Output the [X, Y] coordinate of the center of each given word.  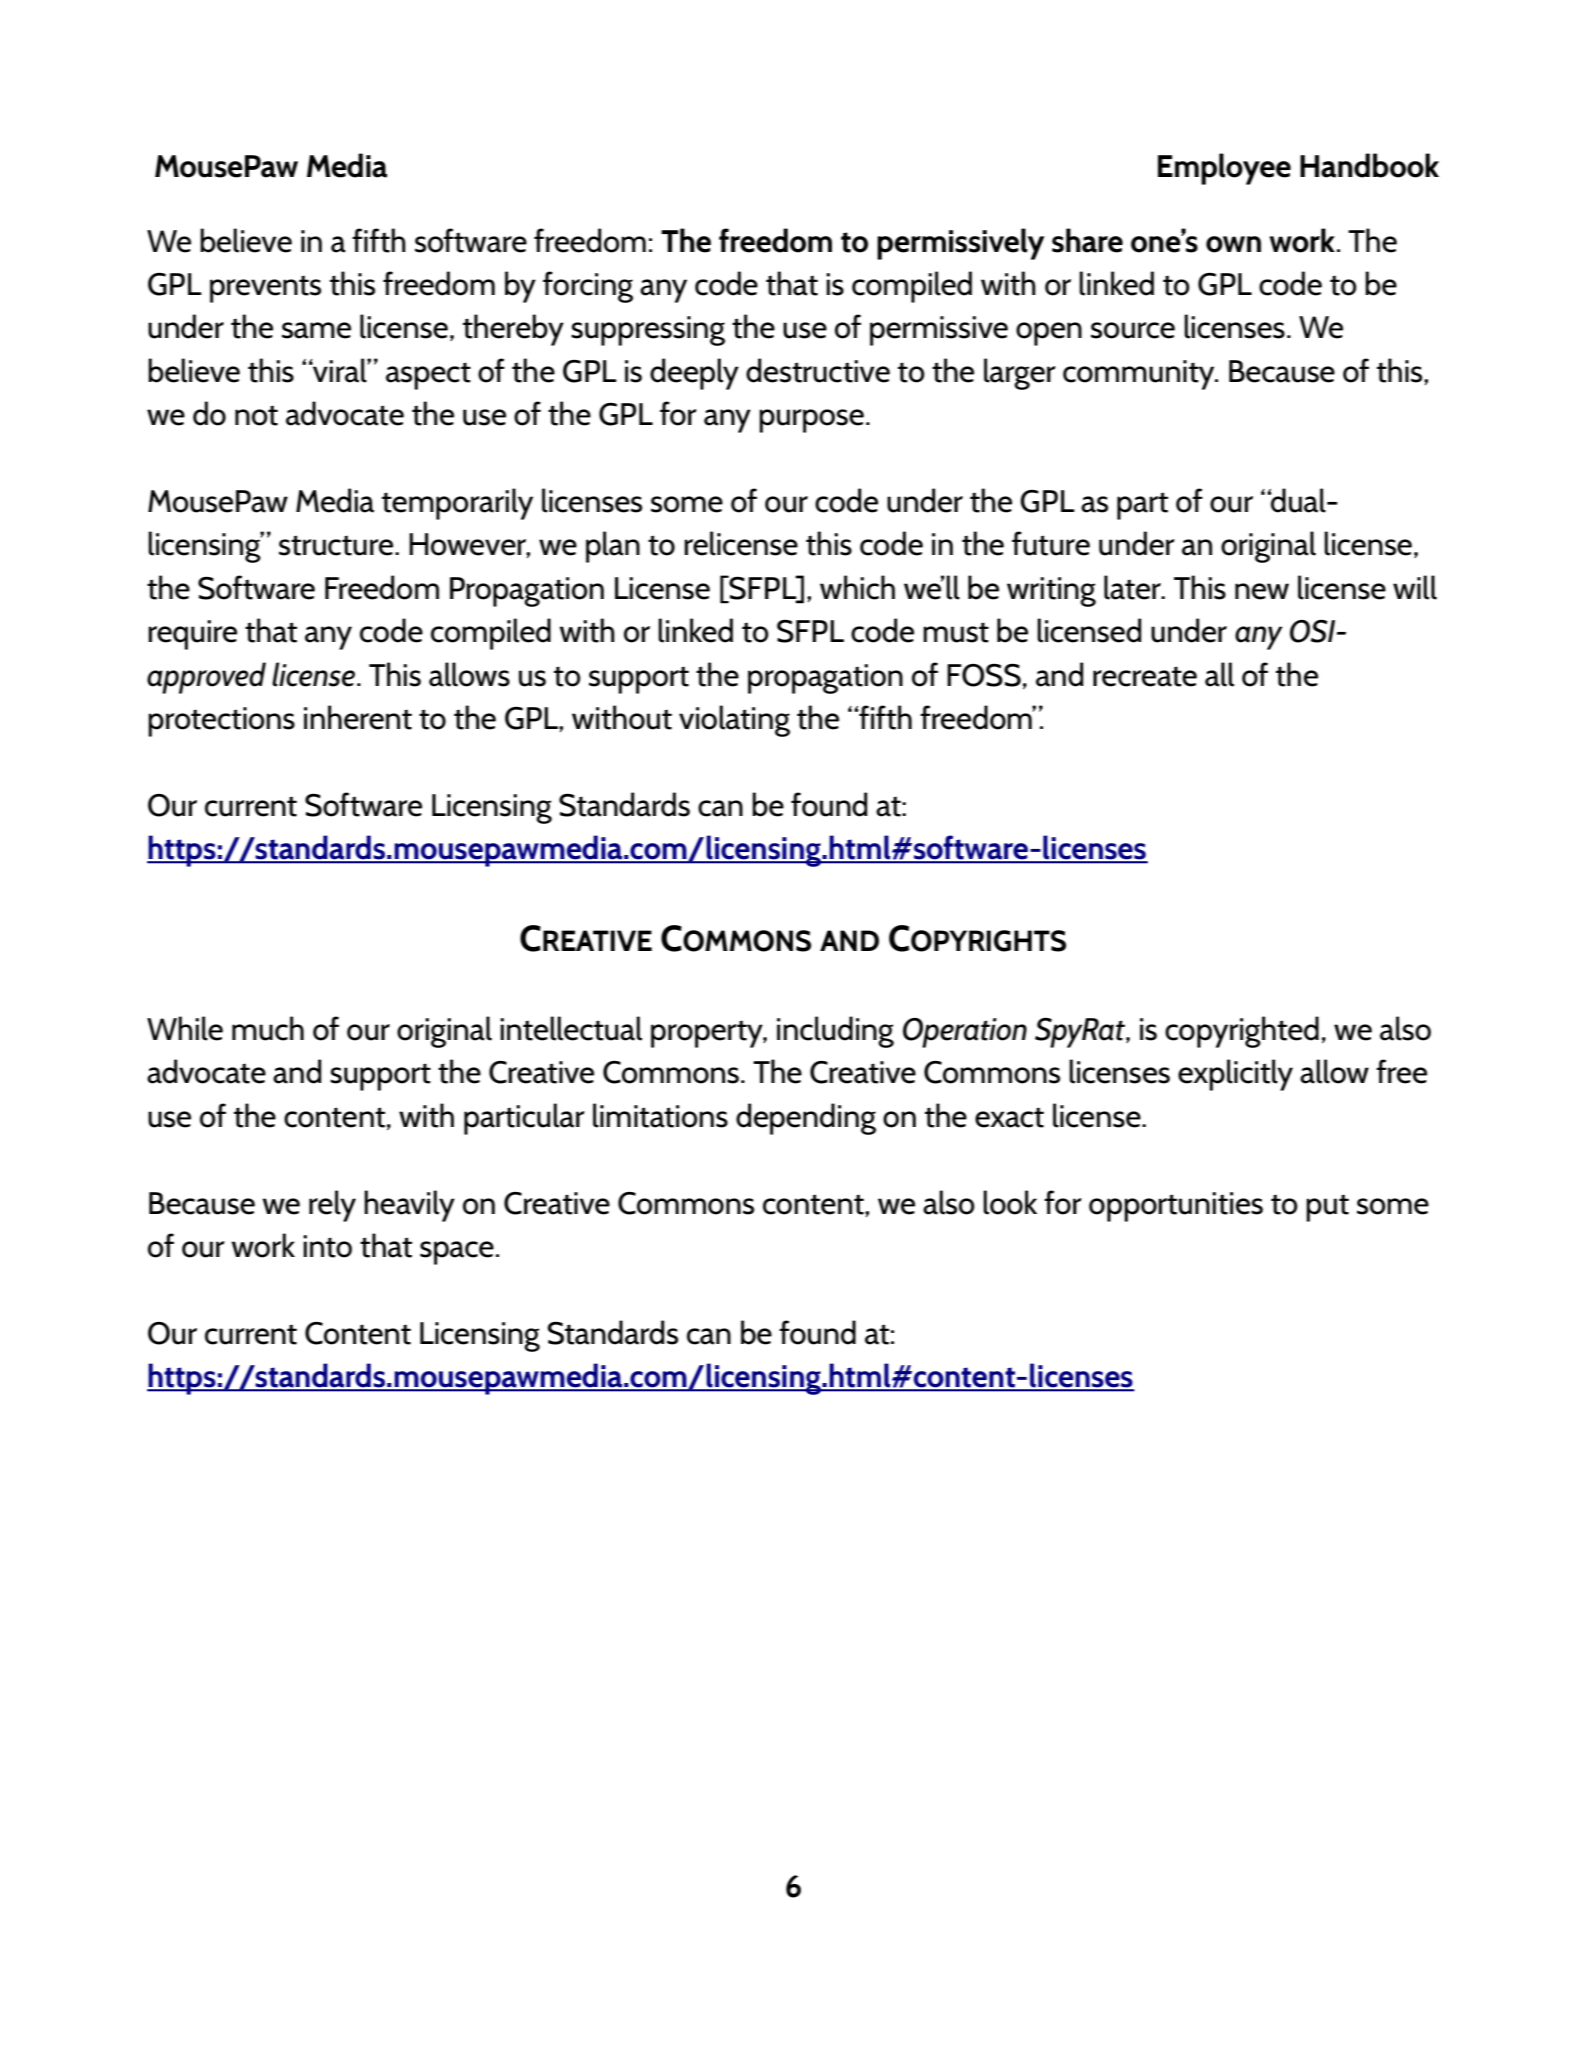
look [1010, 1202]
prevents [265, 289]
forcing [588, 287]
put [1327, 1208]
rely [332, 1206]
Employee [1224, 169]
